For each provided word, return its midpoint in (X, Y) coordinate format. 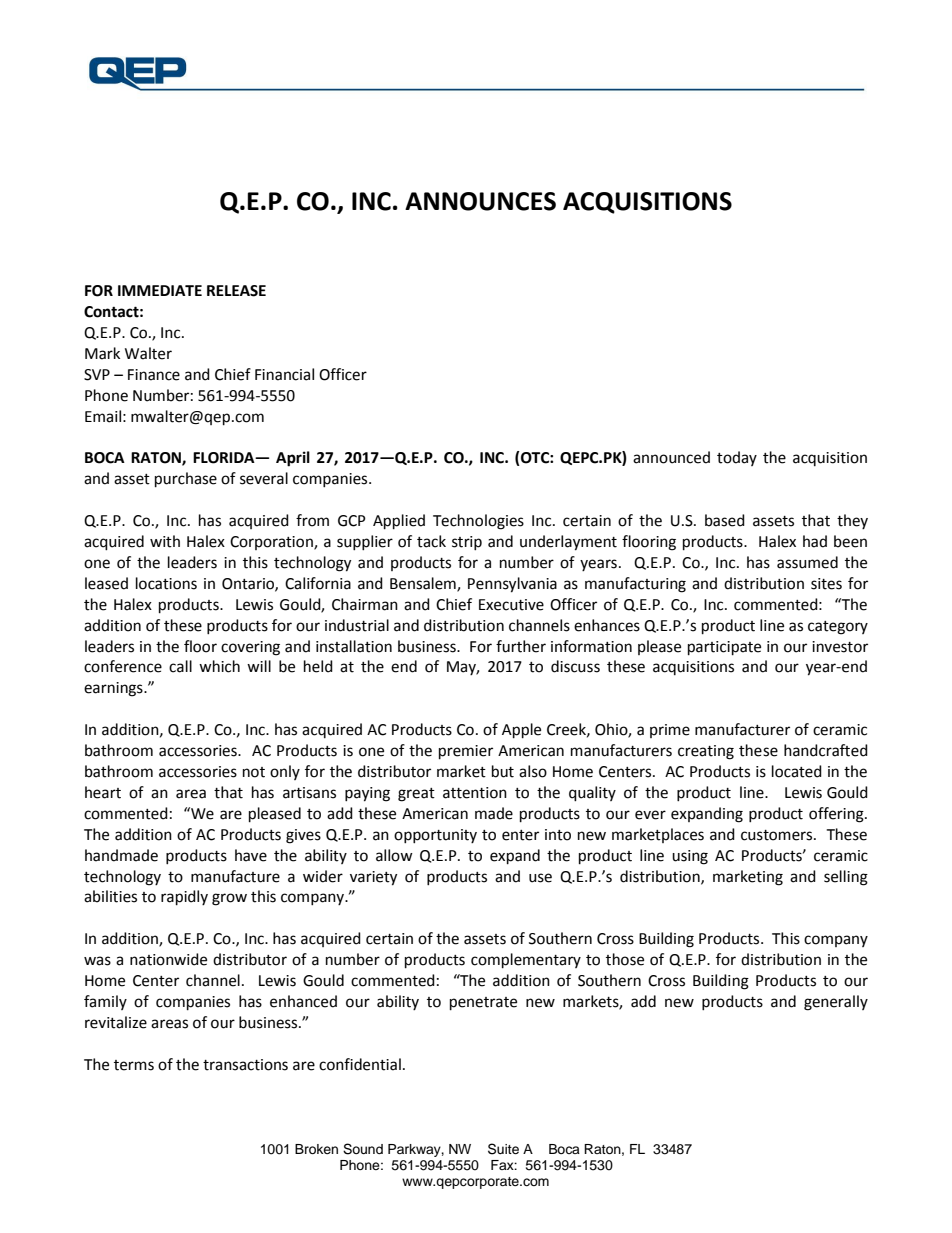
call (180, 666)
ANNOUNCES (480, 201)
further (521, 646)
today (737, 458)
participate (724, 648)
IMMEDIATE (160, 290)
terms (134, 1065)
